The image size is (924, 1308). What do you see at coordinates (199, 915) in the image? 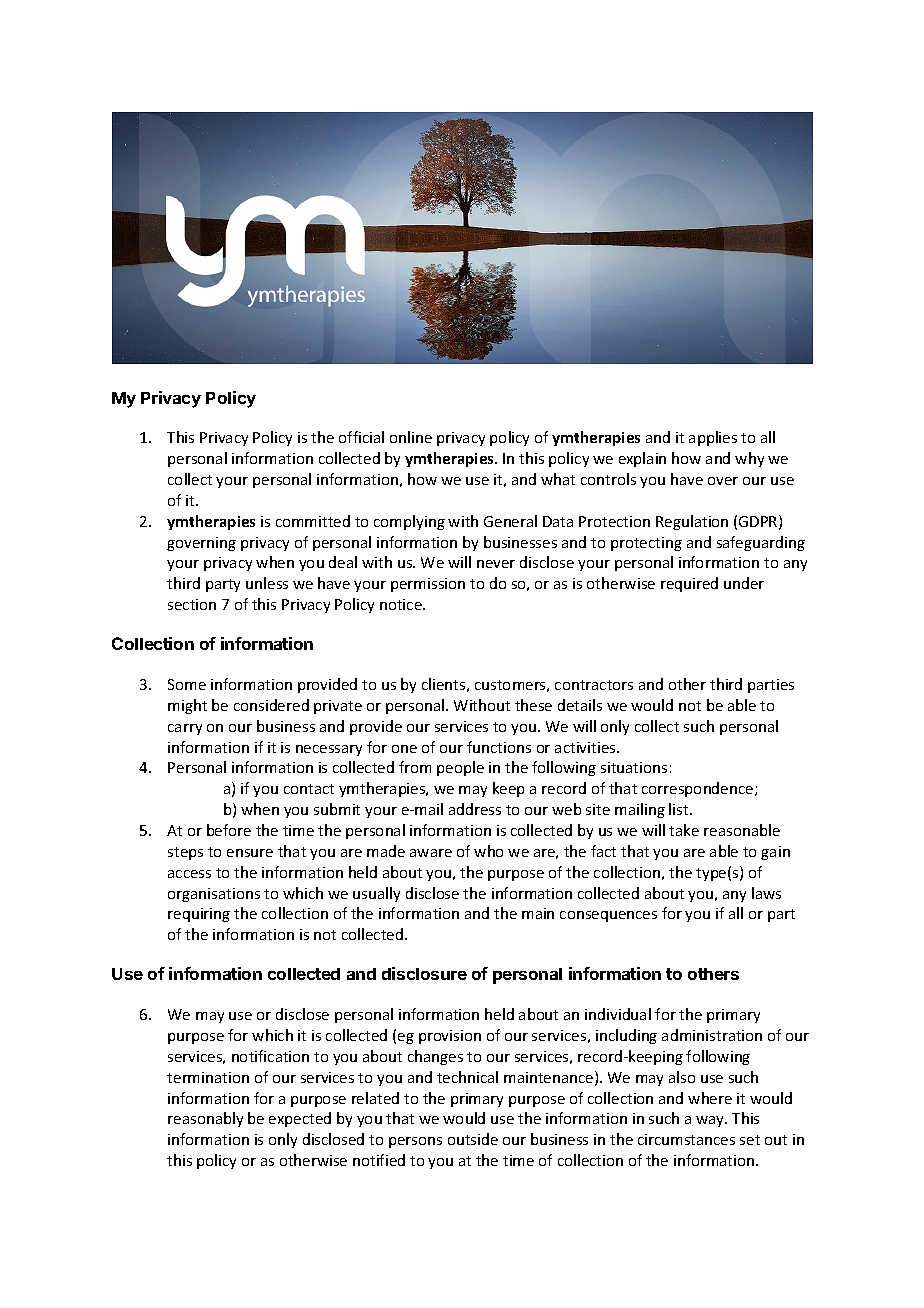
I see `requiring` at bounding box center [199, 915].
